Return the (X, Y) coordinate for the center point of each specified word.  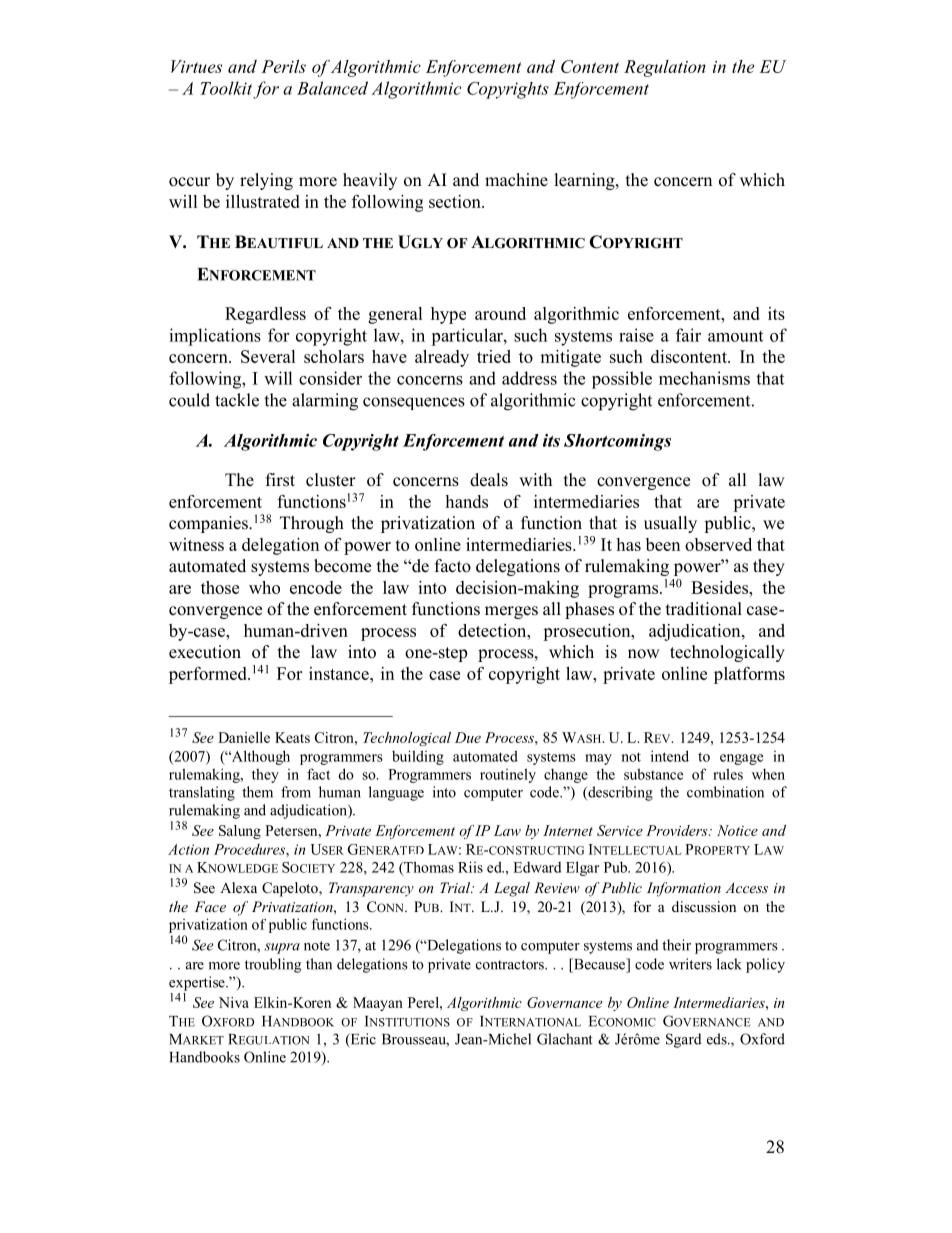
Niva (234, 1002)
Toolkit (226, 88)
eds (718, 1039)
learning (586, 181)
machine (516, 180)
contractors (511, 965)
